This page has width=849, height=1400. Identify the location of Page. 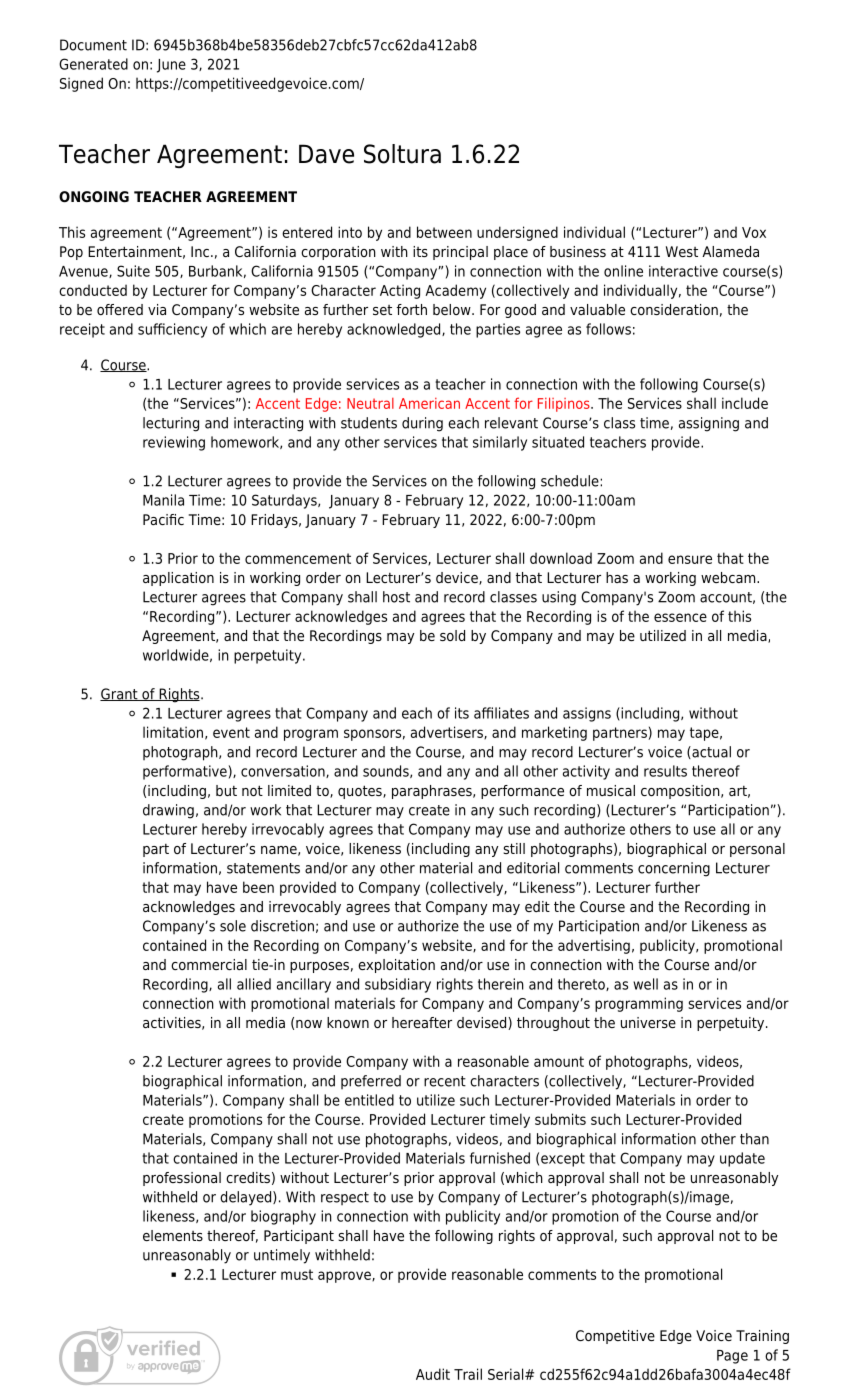
(732, 1357).
